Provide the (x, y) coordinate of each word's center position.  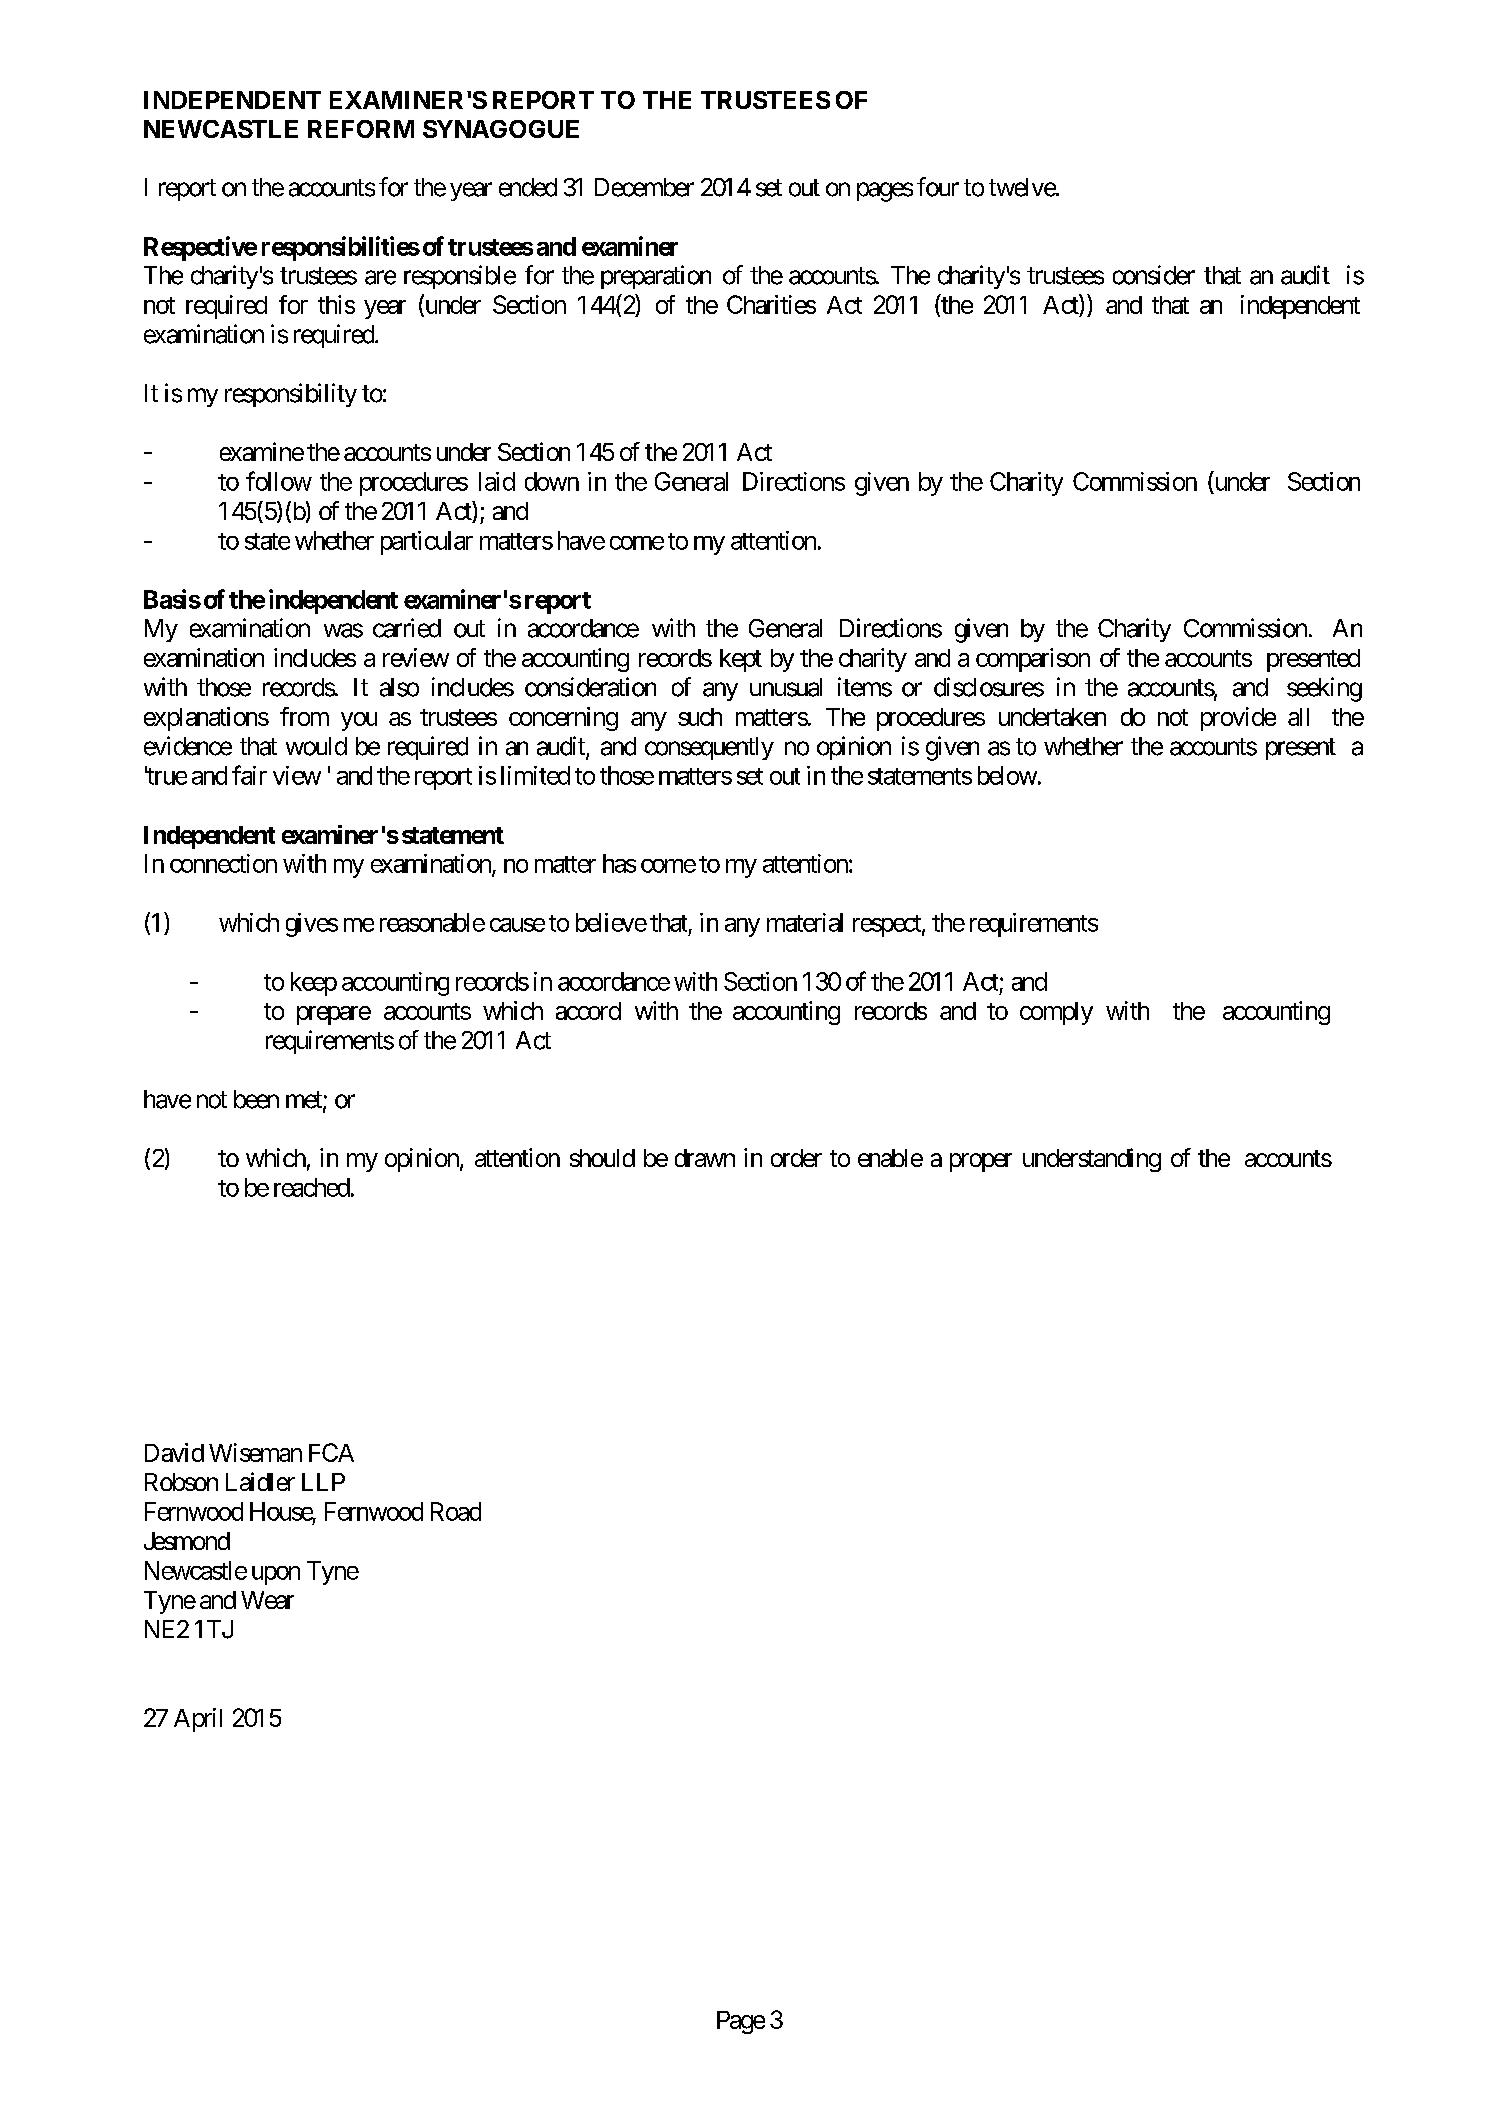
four (938, 187)
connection (223, 863)
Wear (267, 1600)
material (805, 922)
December (644, 187)
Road (456, 1511)
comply (1056, 1013)
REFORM (361, 129)
